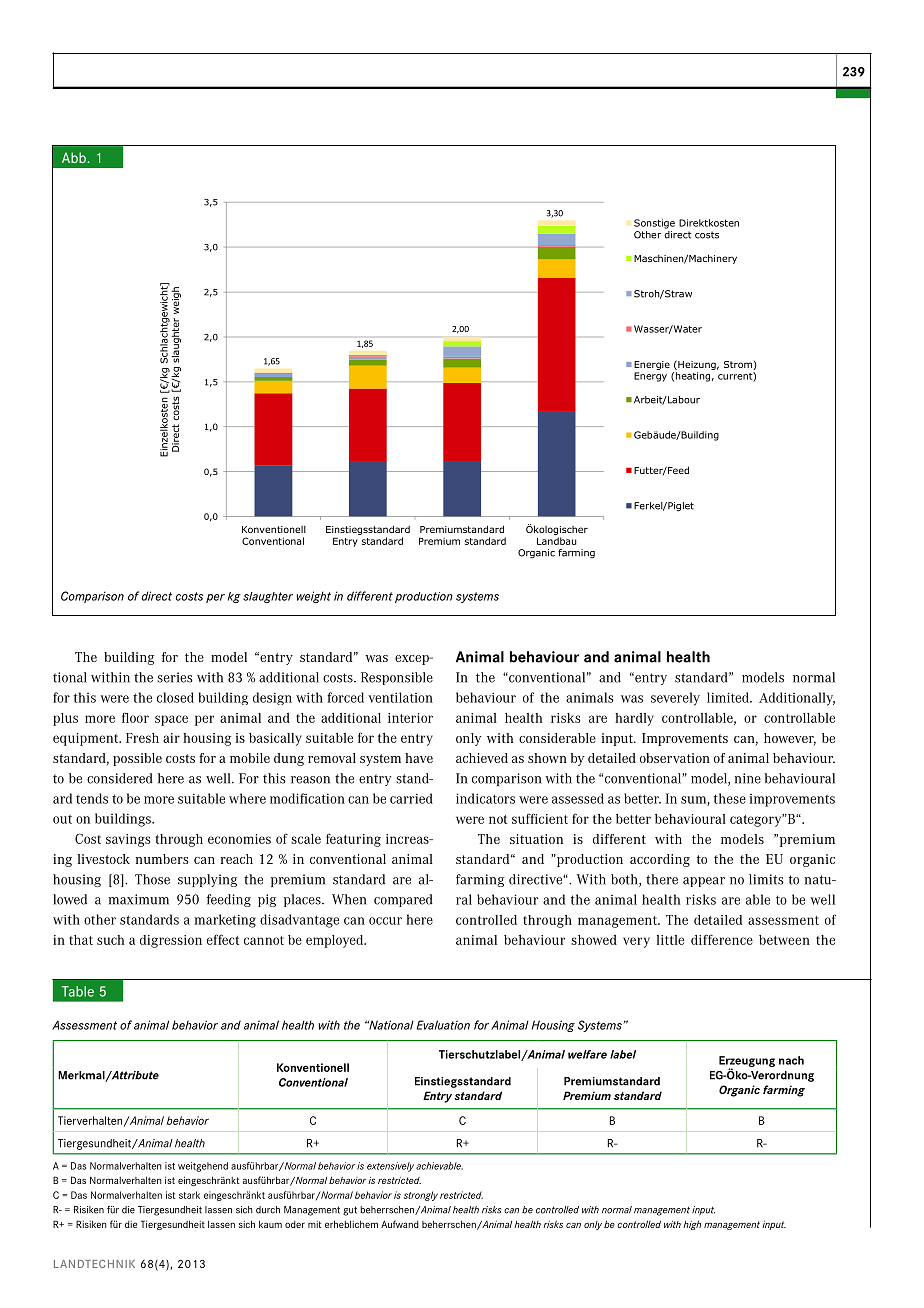 Image resolution: width=924 pixels, height=1308 pixels. Describe the element at coordinates (421, 1196) in the page. I see `strongly` at that location.
